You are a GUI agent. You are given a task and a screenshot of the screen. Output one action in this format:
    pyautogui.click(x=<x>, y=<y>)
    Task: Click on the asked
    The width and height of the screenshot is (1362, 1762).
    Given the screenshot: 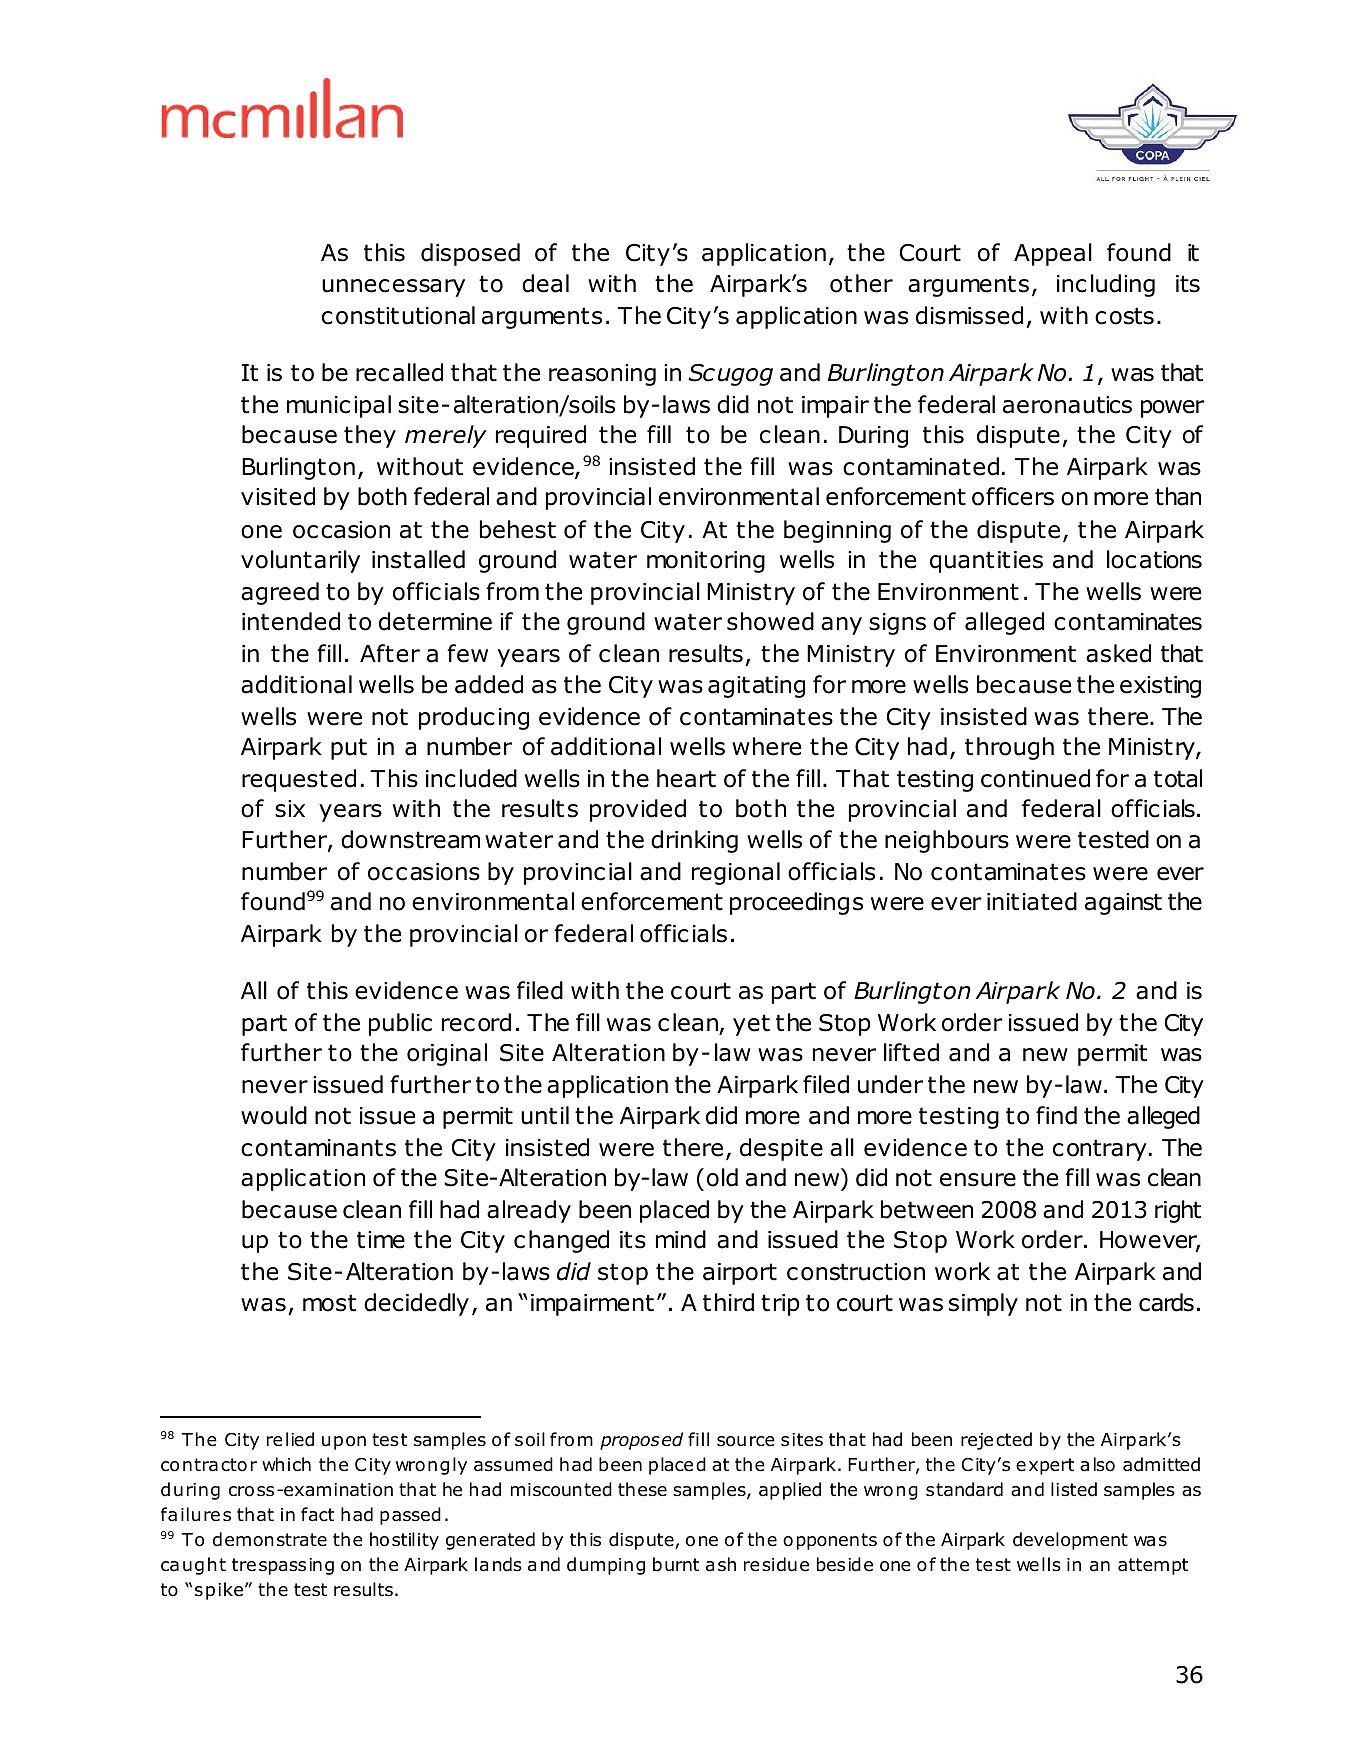 What is the action you would take?
    pyautogui.click(x=1118, y=653)
